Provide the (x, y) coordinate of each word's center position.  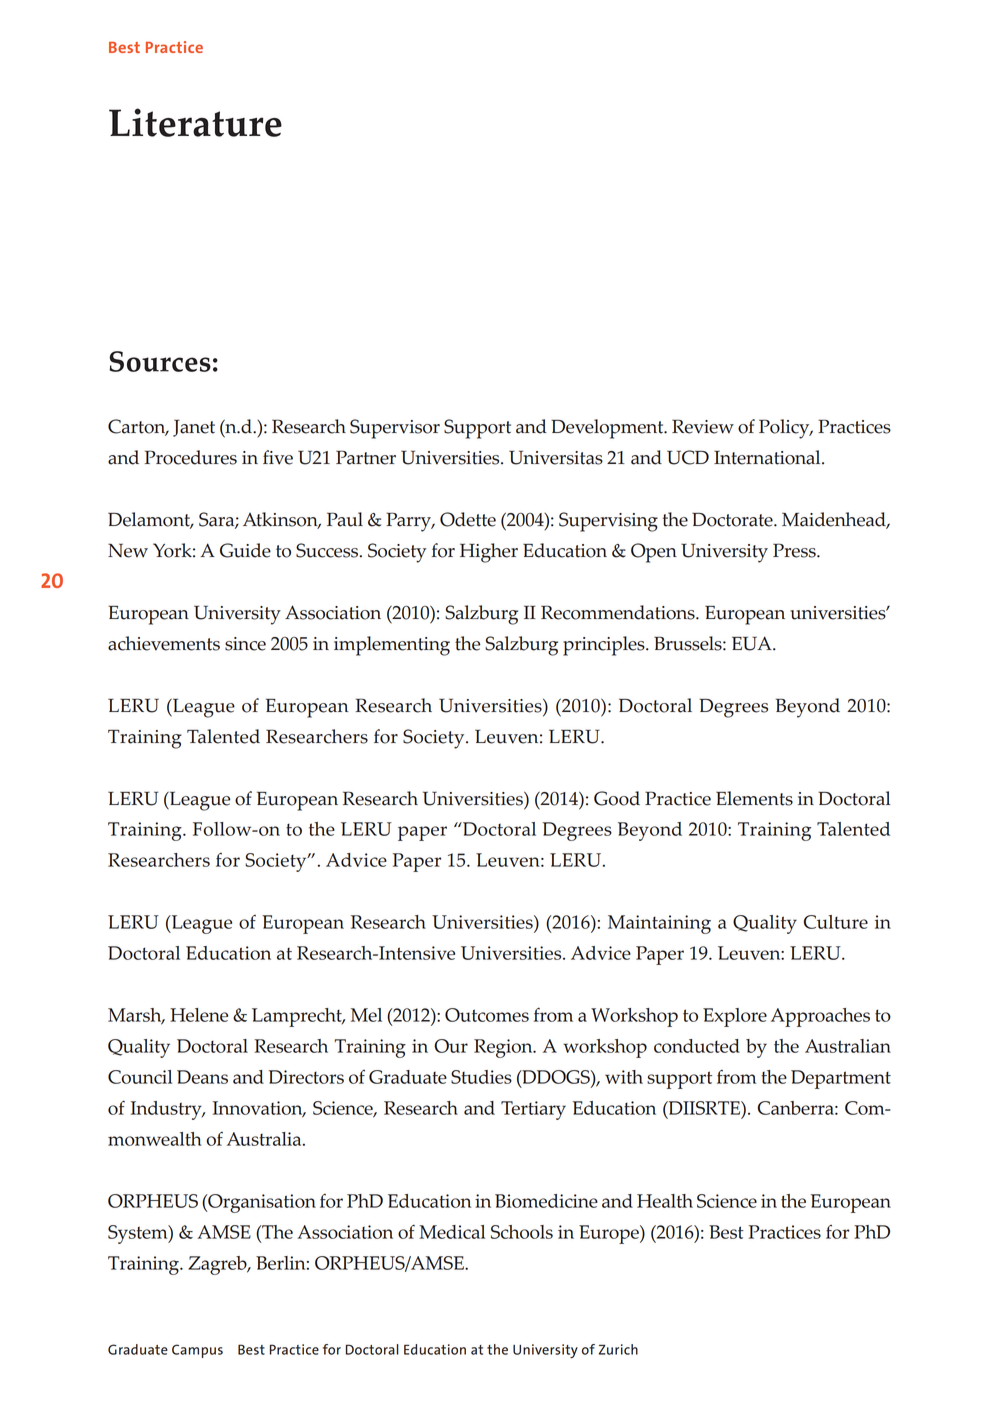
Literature (195, 122)
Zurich (618, 1349)
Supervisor (395, 429)
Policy (785, 429)
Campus (197, 1351)
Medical (452, 1232)
